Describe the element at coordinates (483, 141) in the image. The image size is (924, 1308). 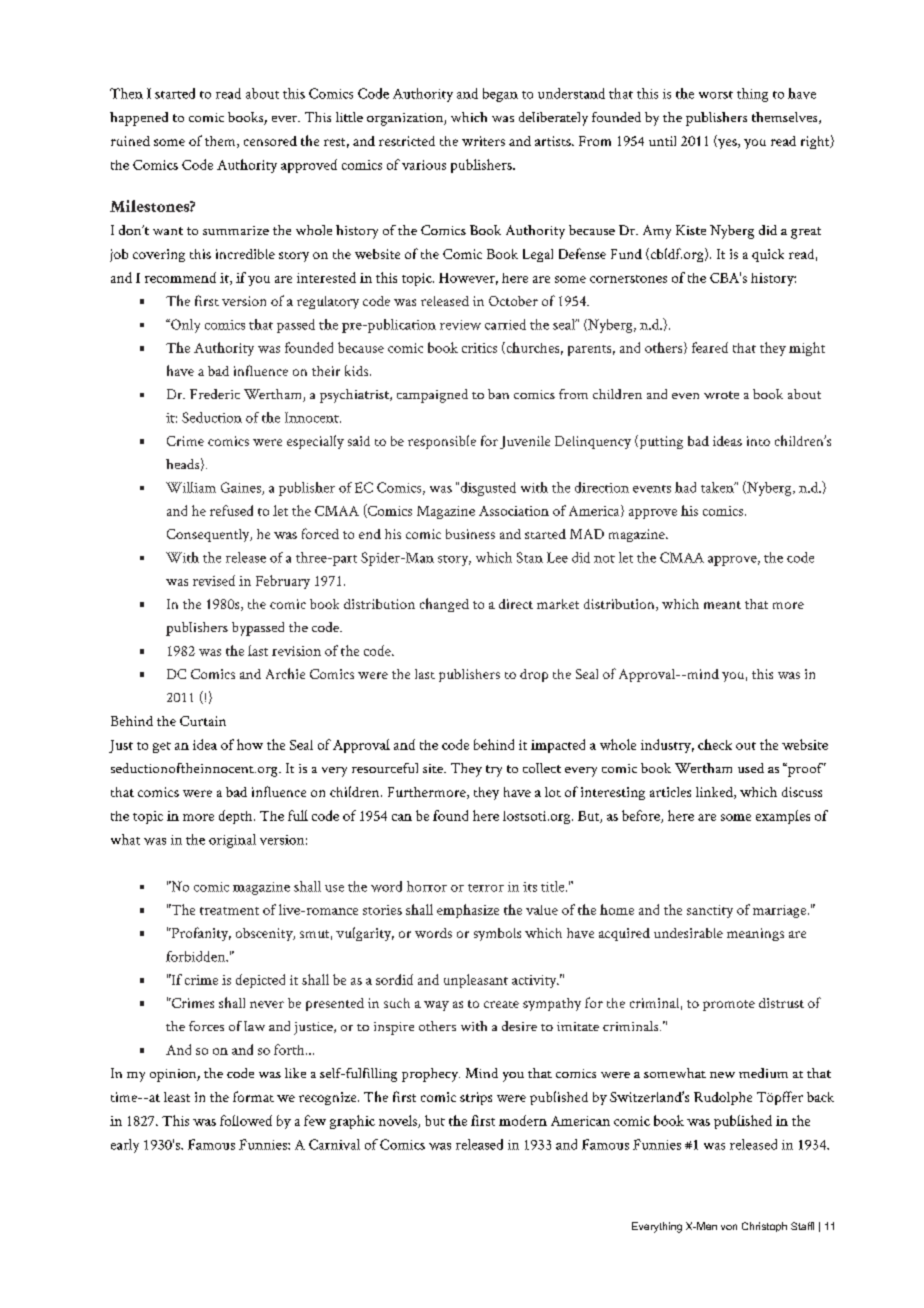
I see `writers` at that location.
